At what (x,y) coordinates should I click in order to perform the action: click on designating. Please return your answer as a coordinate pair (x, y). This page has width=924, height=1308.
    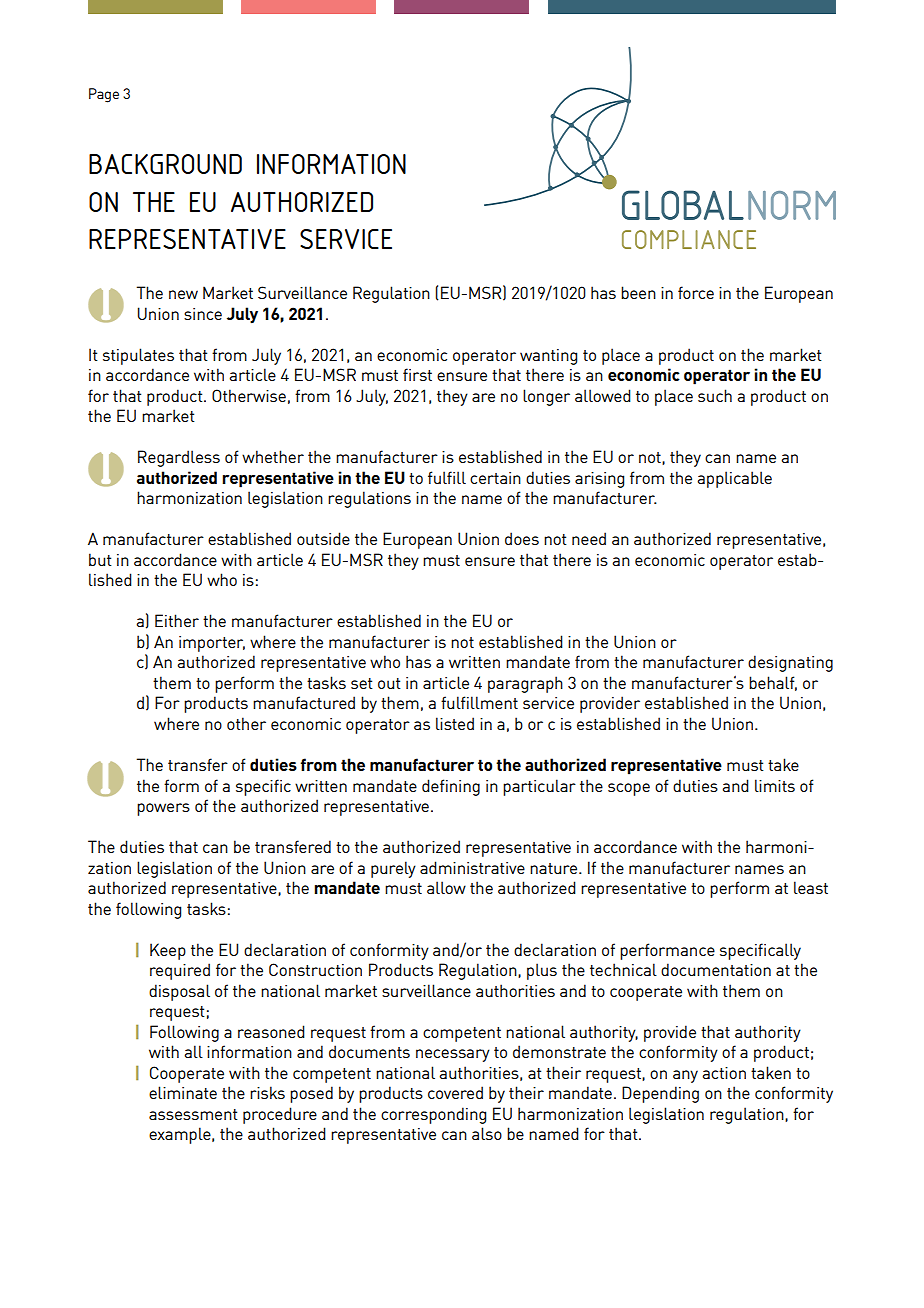
    Looking at the image, I should click on (790, 663).
